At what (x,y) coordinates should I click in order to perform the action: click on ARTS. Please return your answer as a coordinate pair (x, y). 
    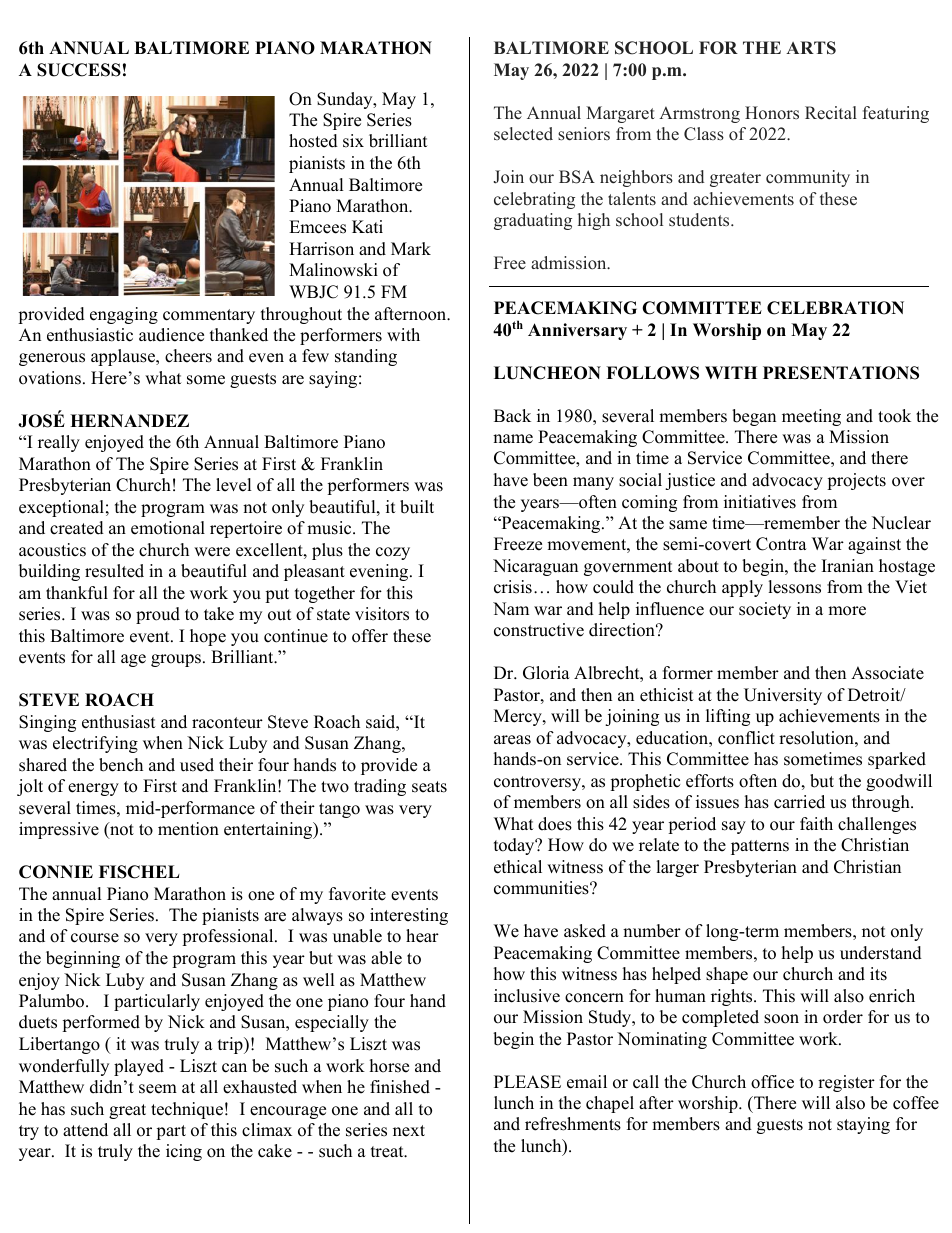
    Looking at the image, I should click on (811, 48).
